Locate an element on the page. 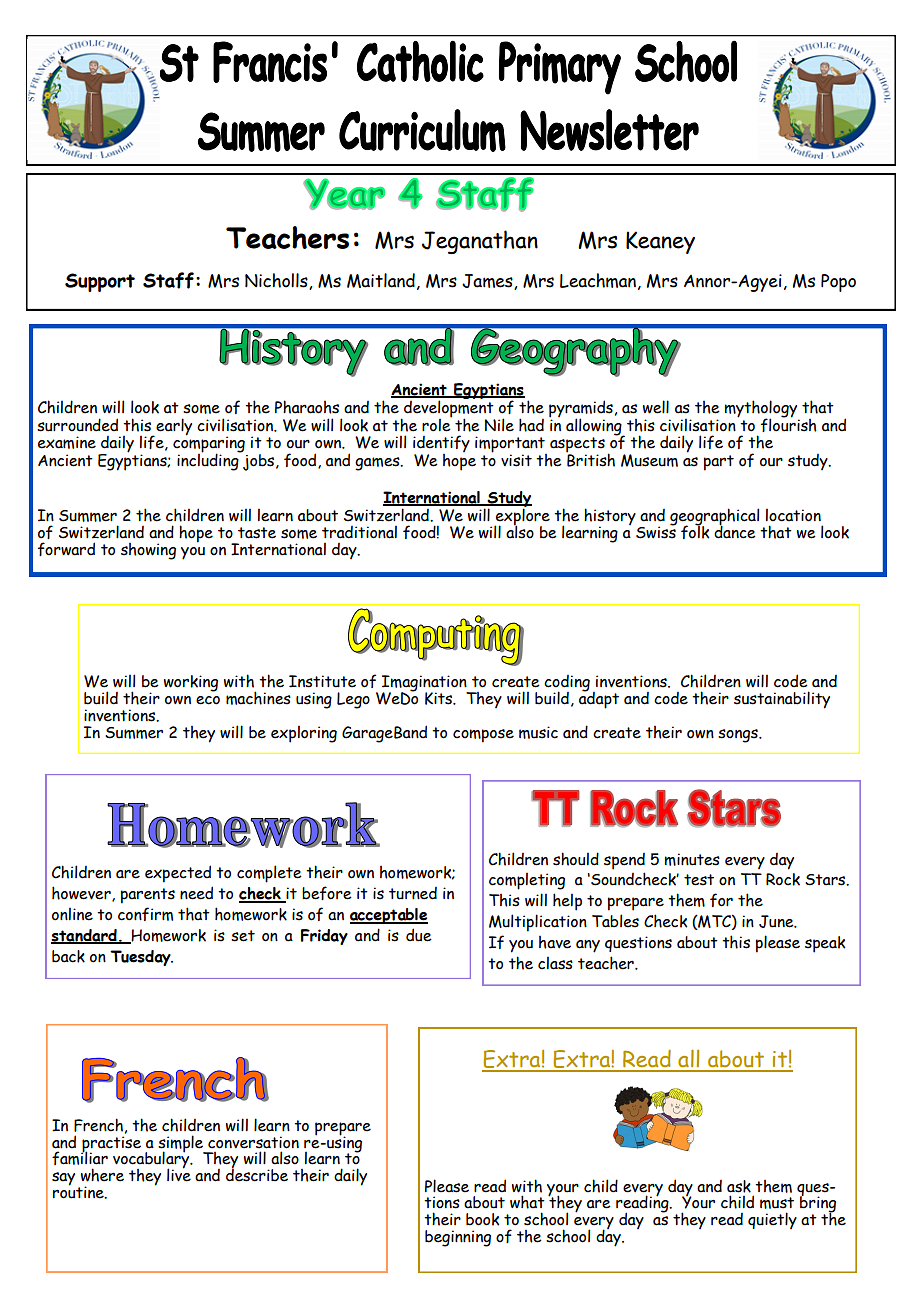 This image has height=1308, width=924. book is located at coordinates (482, 1219).
